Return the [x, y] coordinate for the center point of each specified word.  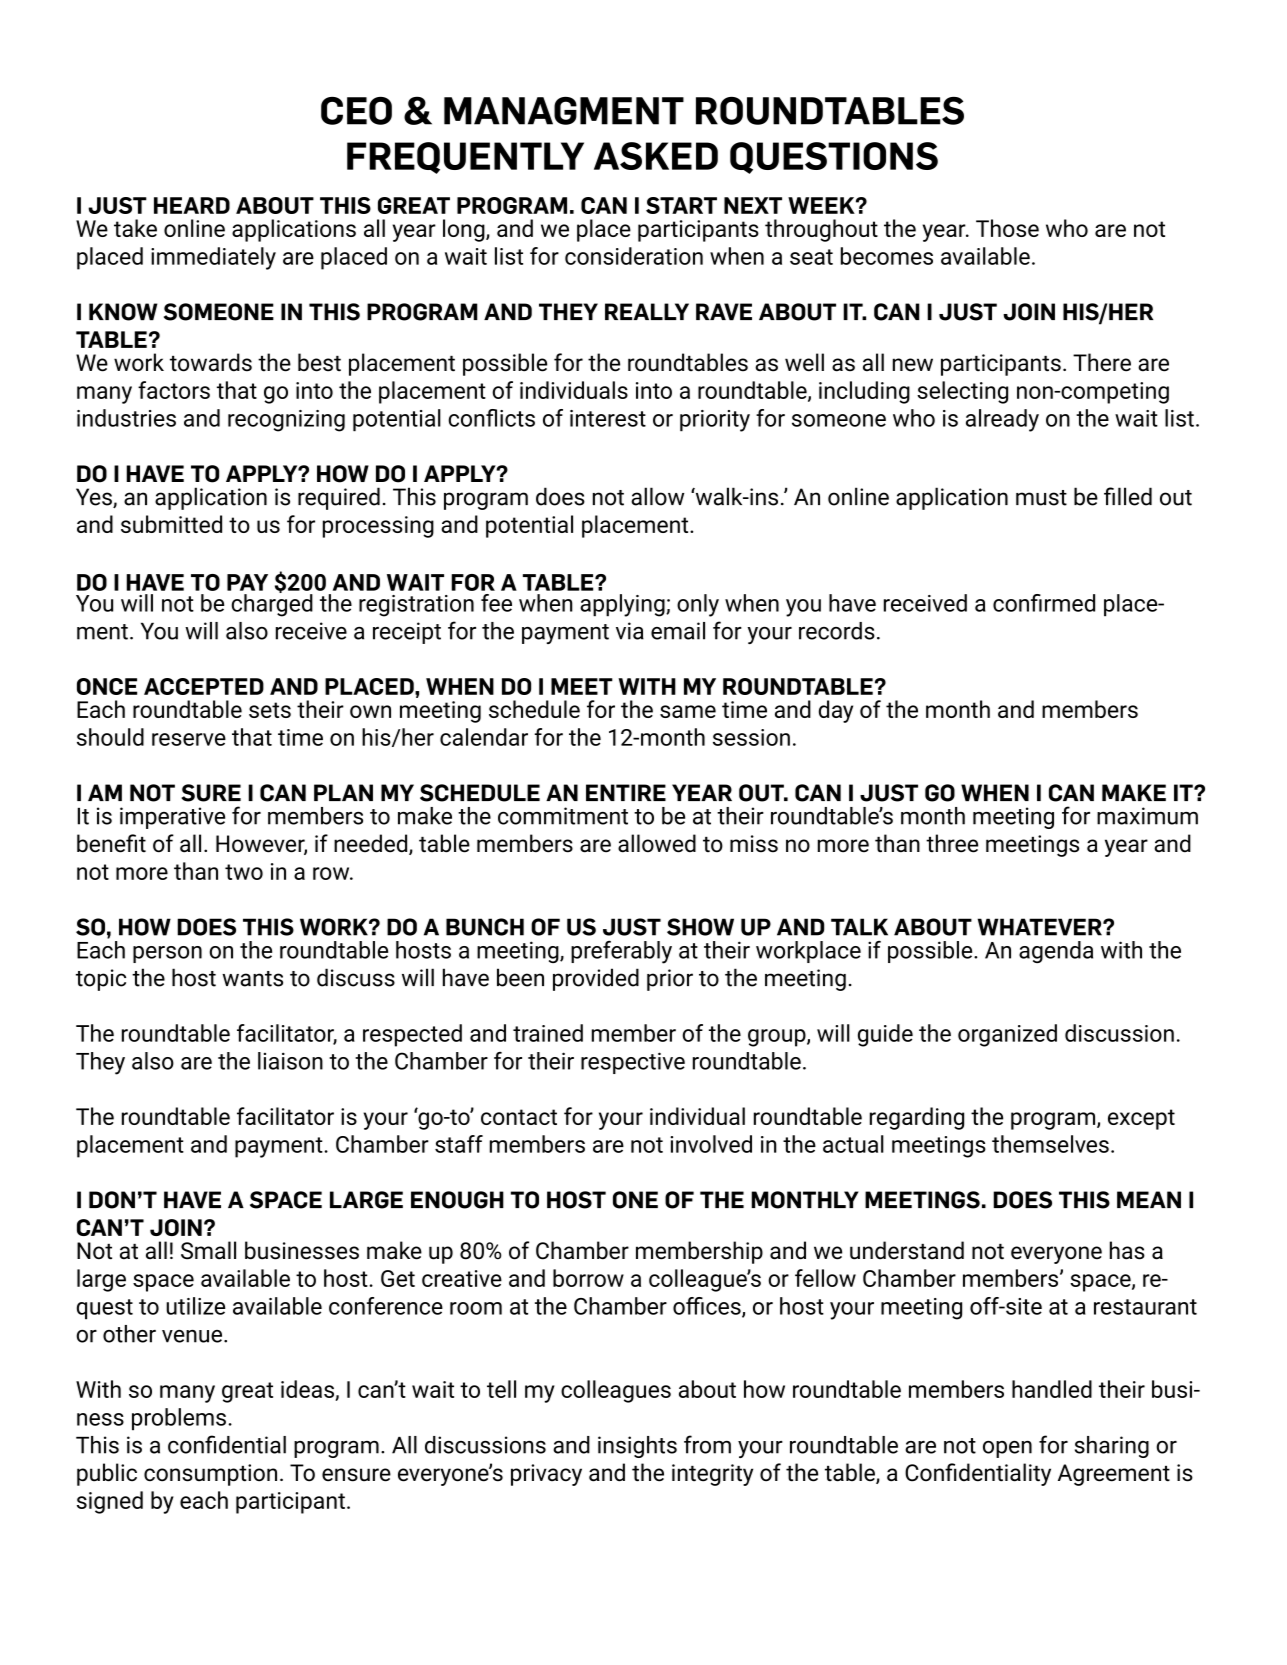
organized [1007, 1035]
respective [633, 1063]
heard [192, 205]
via [630, 631]
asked [656, 156]
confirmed [1044, 603]
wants [252, 979]
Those [1007, 228]
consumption [210, 1475]
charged [272, 604]
